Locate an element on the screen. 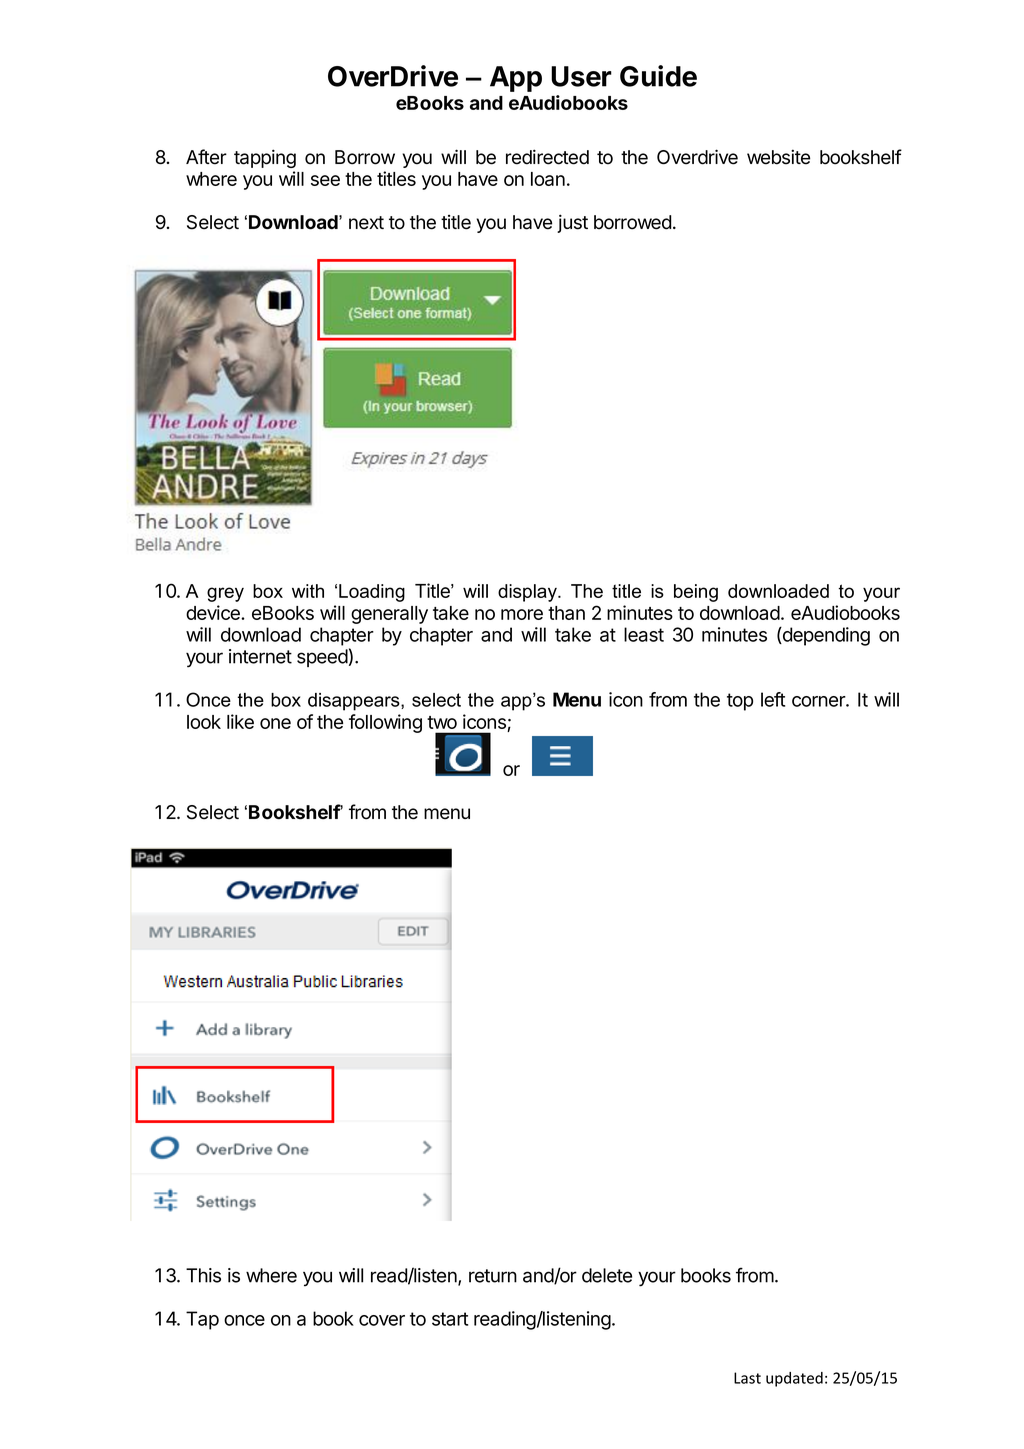 This screenshot has height=1449, width=1024. redirected is located at coordinates (547, 157).
